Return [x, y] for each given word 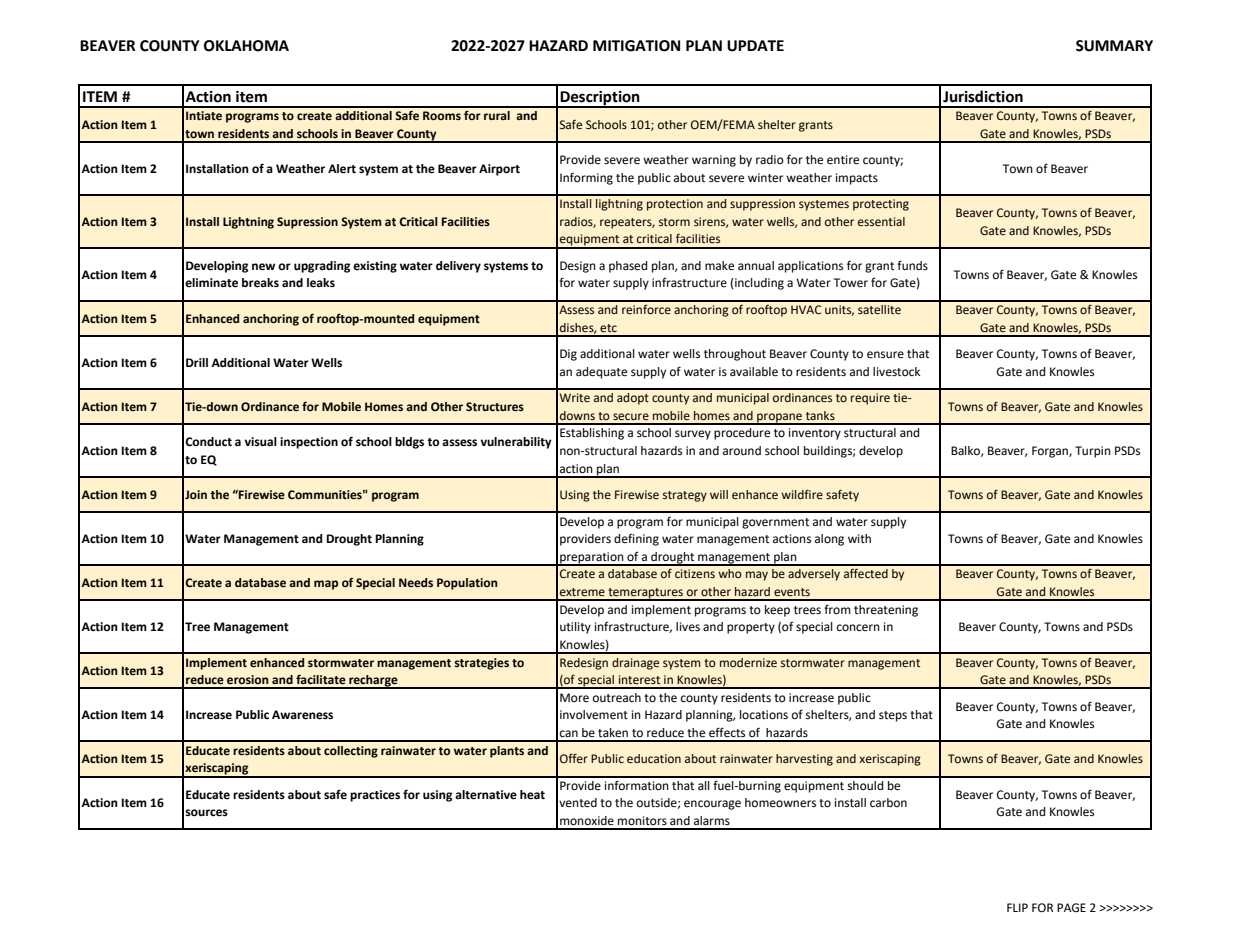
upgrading [322, 267]
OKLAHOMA [246, 46]
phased [628, 267]
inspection [309, 443]
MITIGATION [636, 46]
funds [912, 265]
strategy [685, 496]
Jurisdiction [983, 96]
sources [206, 813]
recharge [373, 682]
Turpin [1093, 452]
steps [893, 716]
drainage [635, 664]
